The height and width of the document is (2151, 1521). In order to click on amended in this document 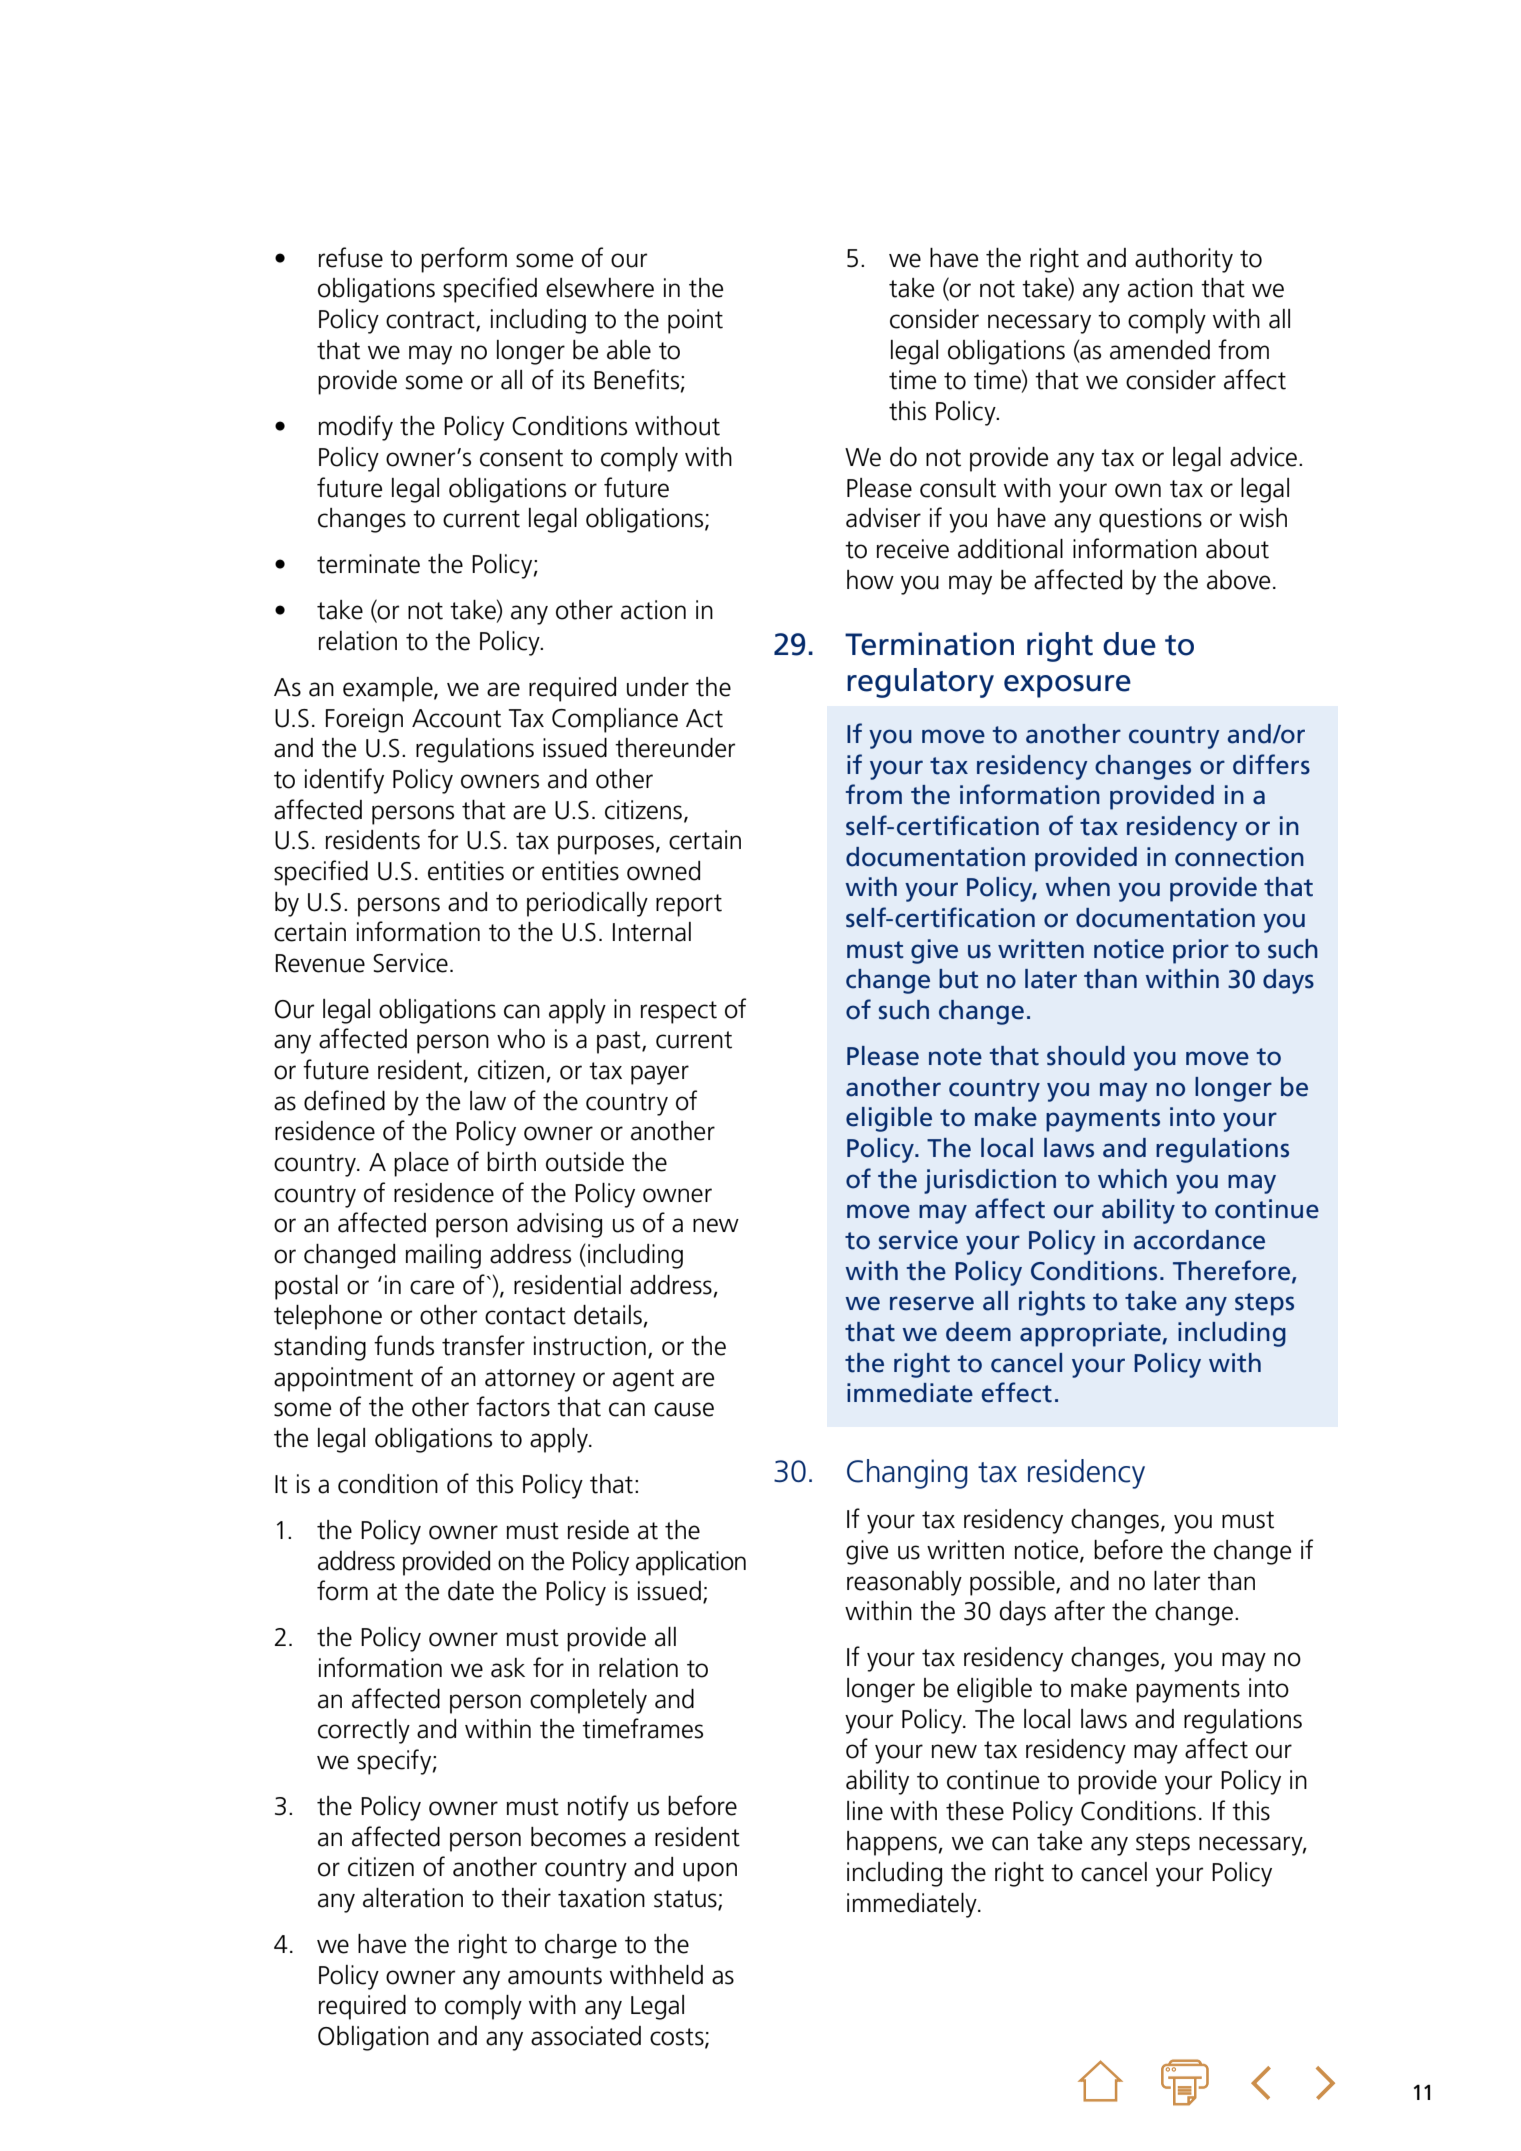, I will do `click(1160, 350)`.
